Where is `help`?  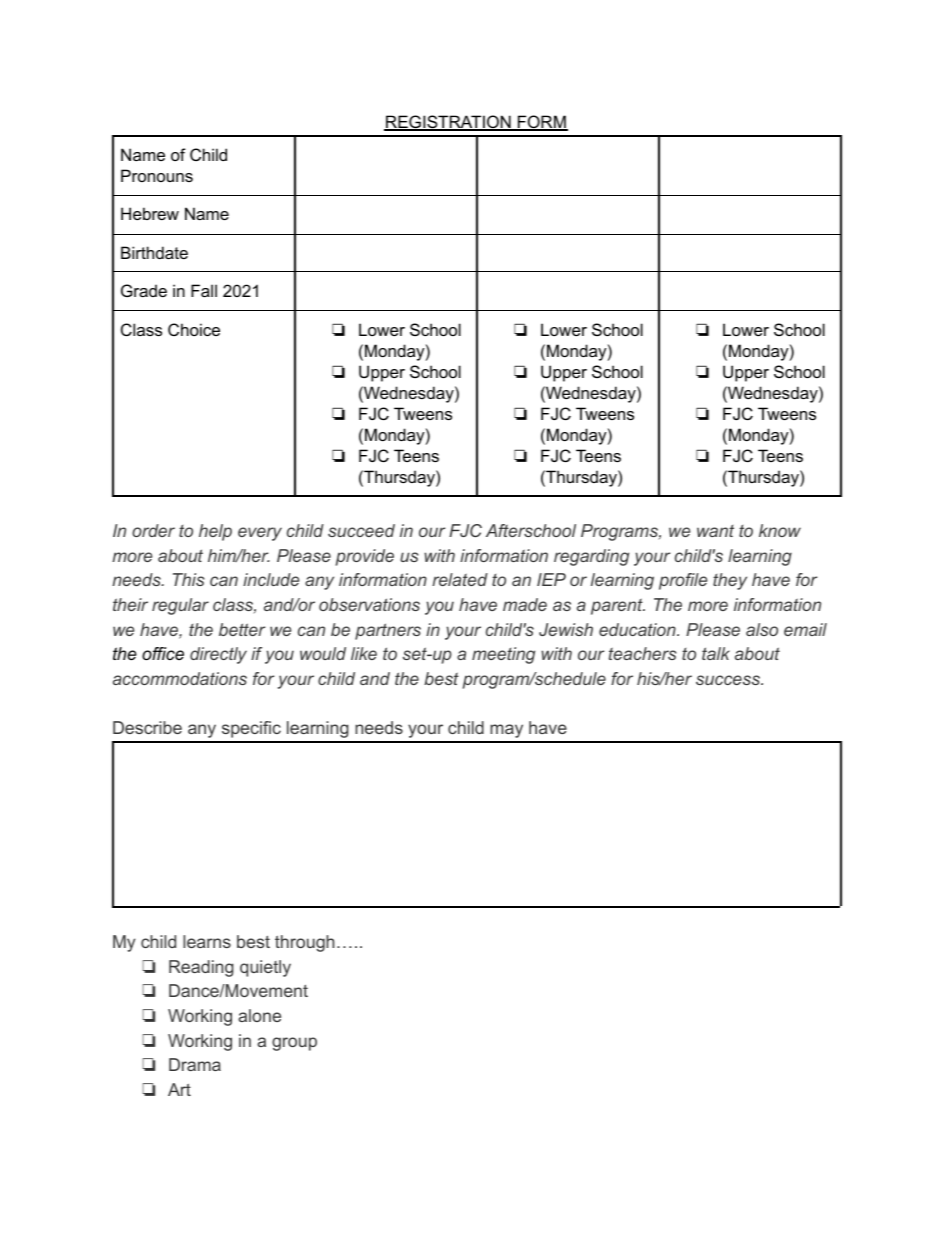
help is located at coordinates (215, 532).
